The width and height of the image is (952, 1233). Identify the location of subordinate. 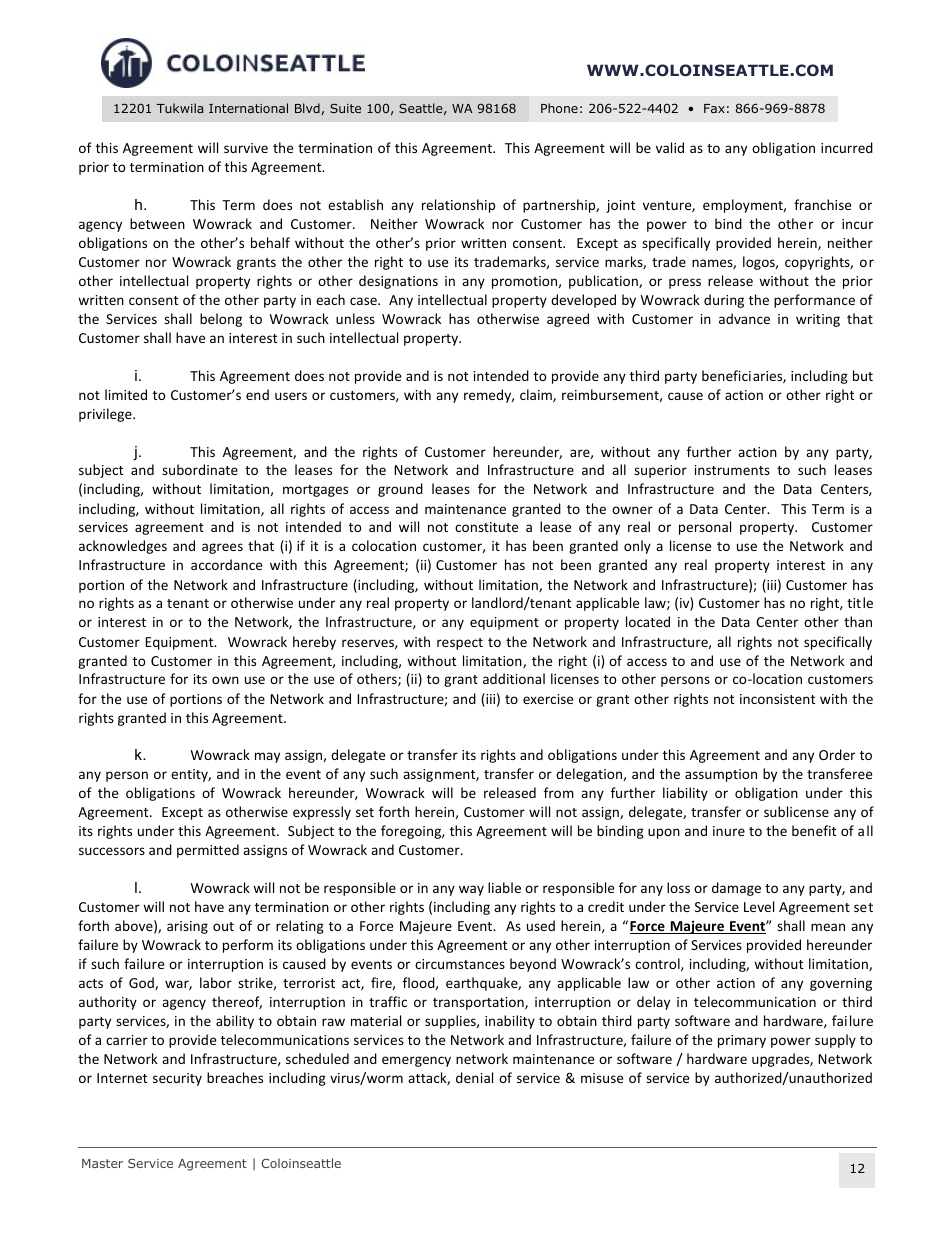
(200, 469).
